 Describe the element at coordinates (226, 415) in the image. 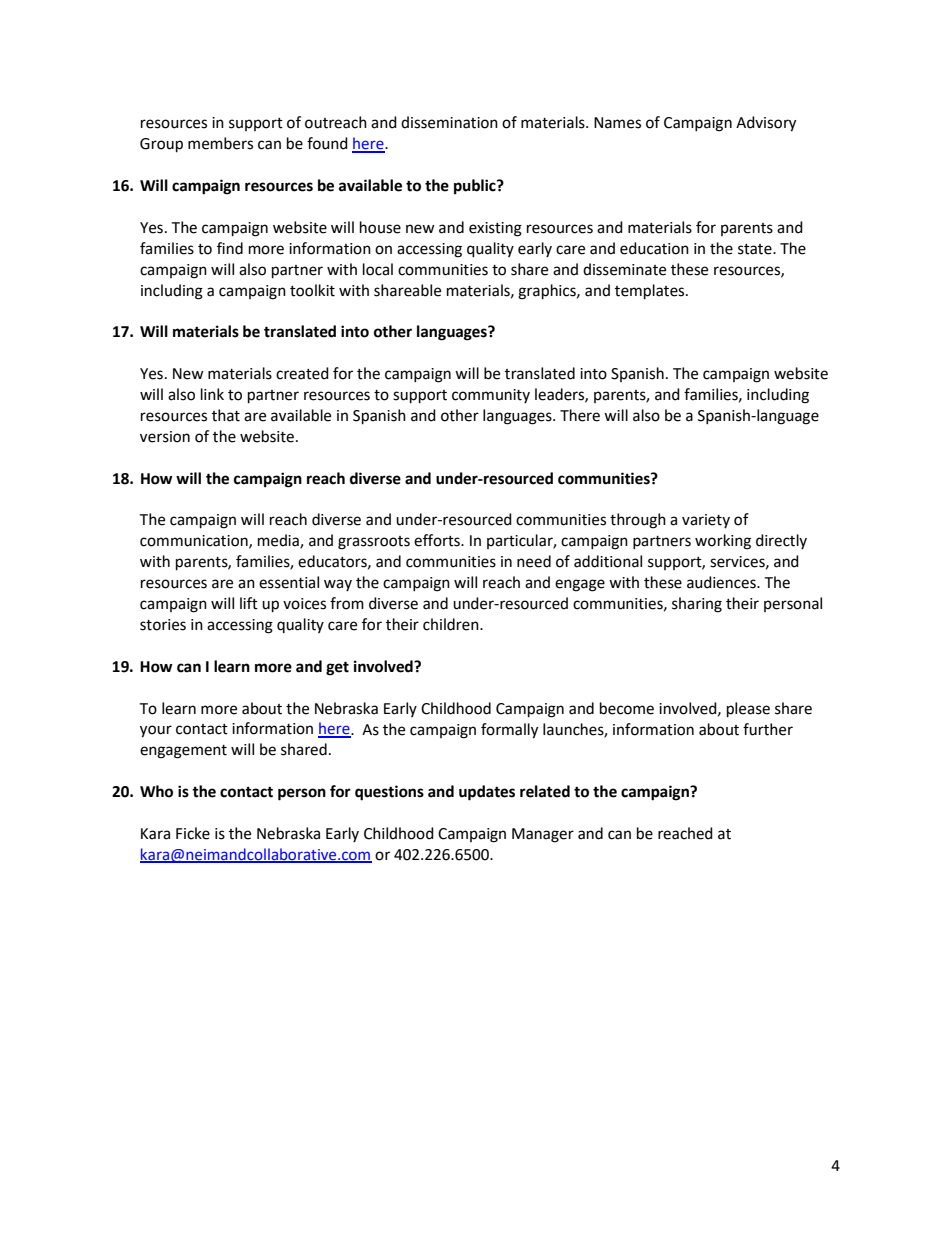

I see `that` at that location.
